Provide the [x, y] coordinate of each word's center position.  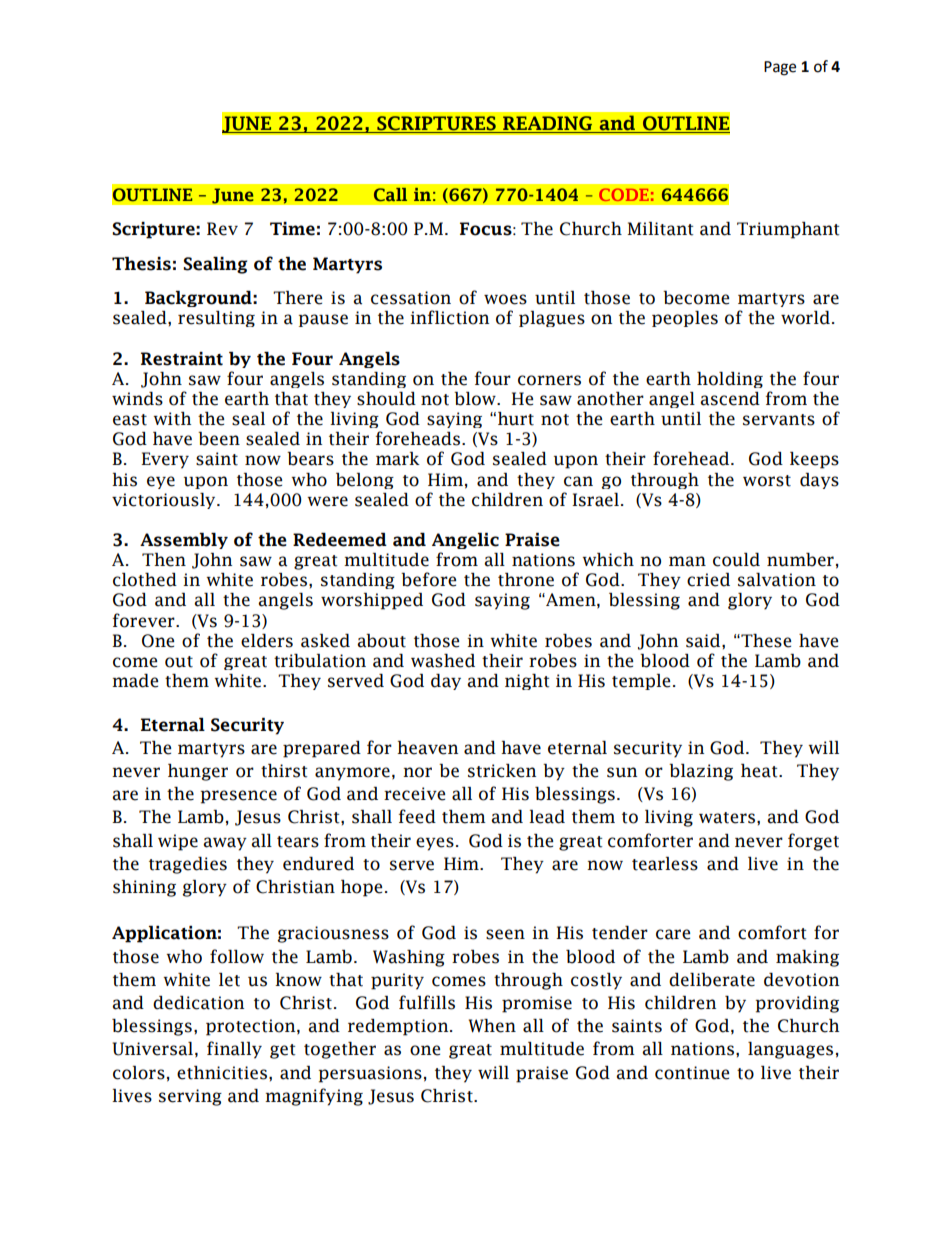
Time [292, 229]
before [428, 579]
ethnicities [223, 1073]
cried [708, 580]
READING [547, 124]
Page [780, 68]
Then [164, 560]
